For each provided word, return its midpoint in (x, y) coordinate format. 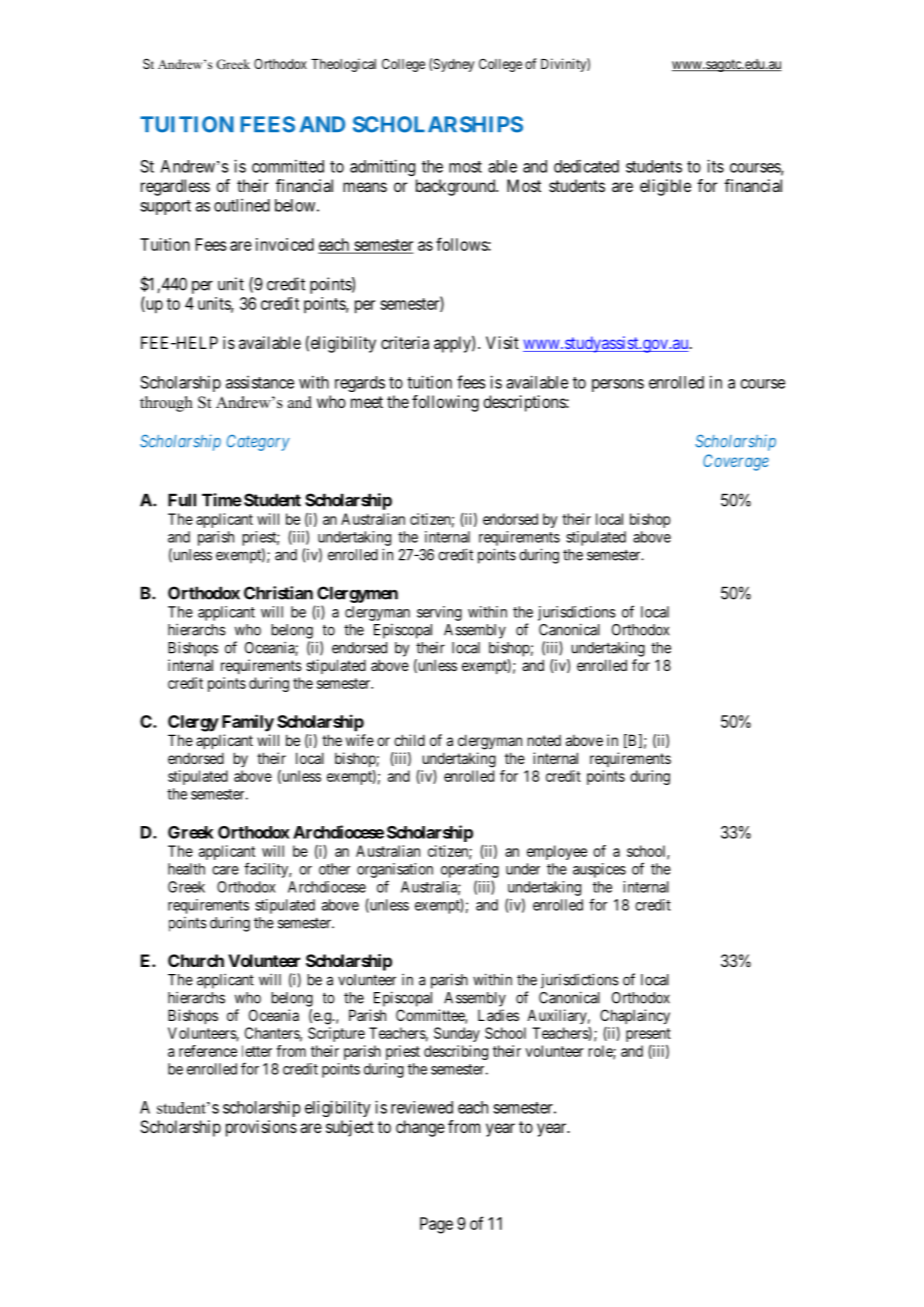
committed (288, 166)
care (225, 870)
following (445, 403)
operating (470, 870)
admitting (382, 167)
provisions (261, 1128)
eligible (665, 187)
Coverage (736, 462)
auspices (599, 870)
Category (258, 442)
